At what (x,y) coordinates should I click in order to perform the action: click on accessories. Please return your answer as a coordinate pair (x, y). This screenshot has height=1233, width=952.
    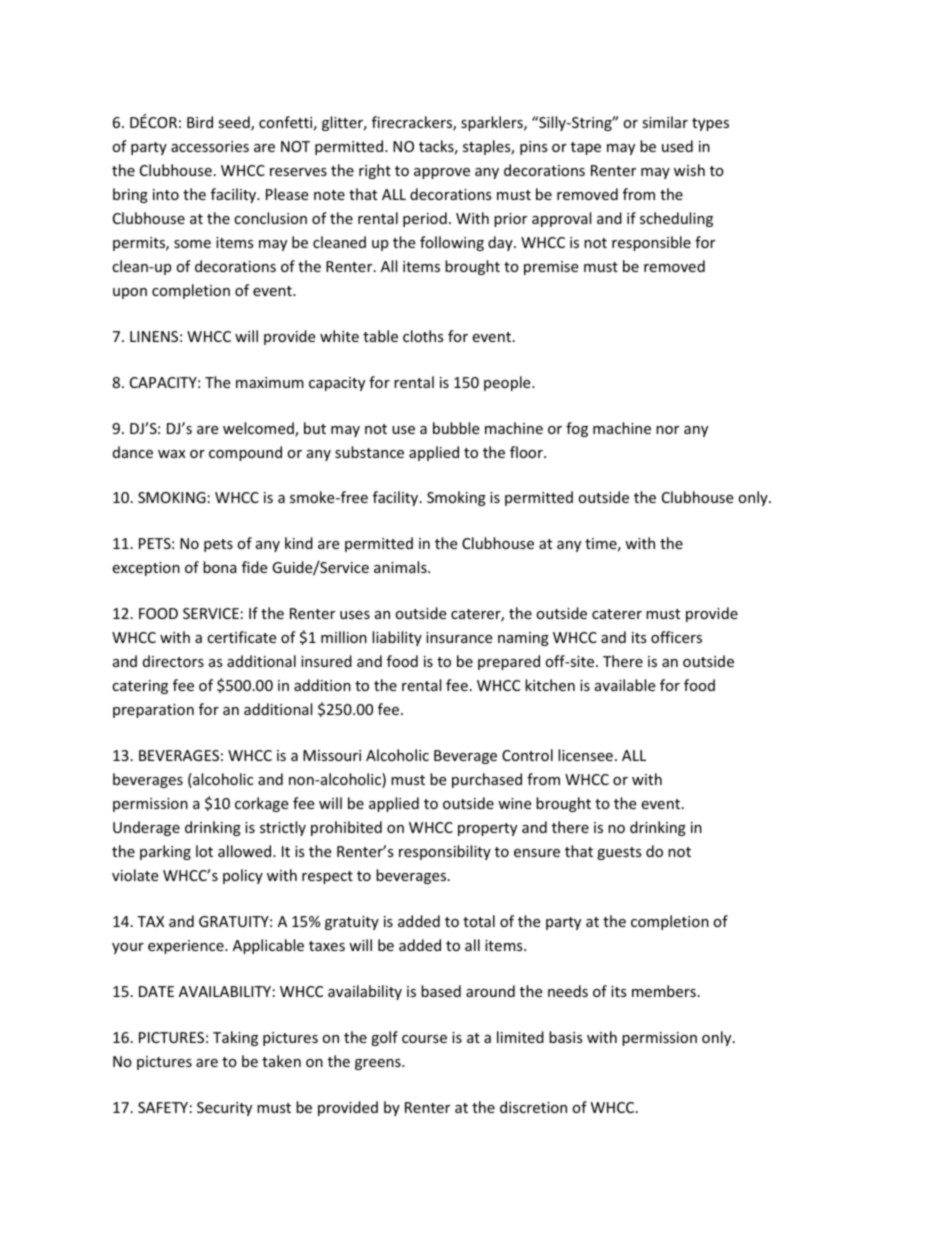
    Looking at the image, I should click on (210, 146).
